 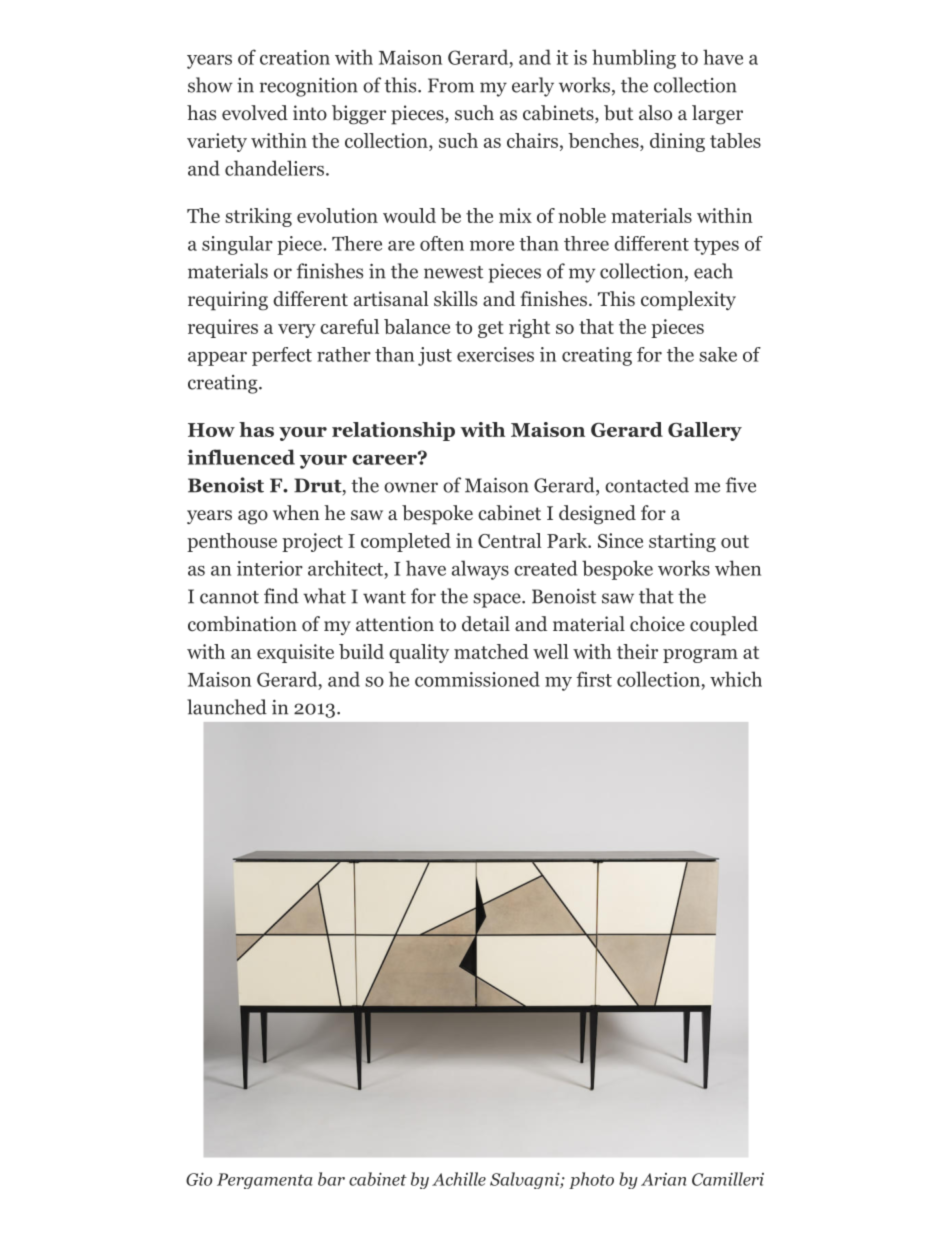 What do you see at coordinates (255, 113) in the page?
I see `evolved` at bounding box center [255, 113].
